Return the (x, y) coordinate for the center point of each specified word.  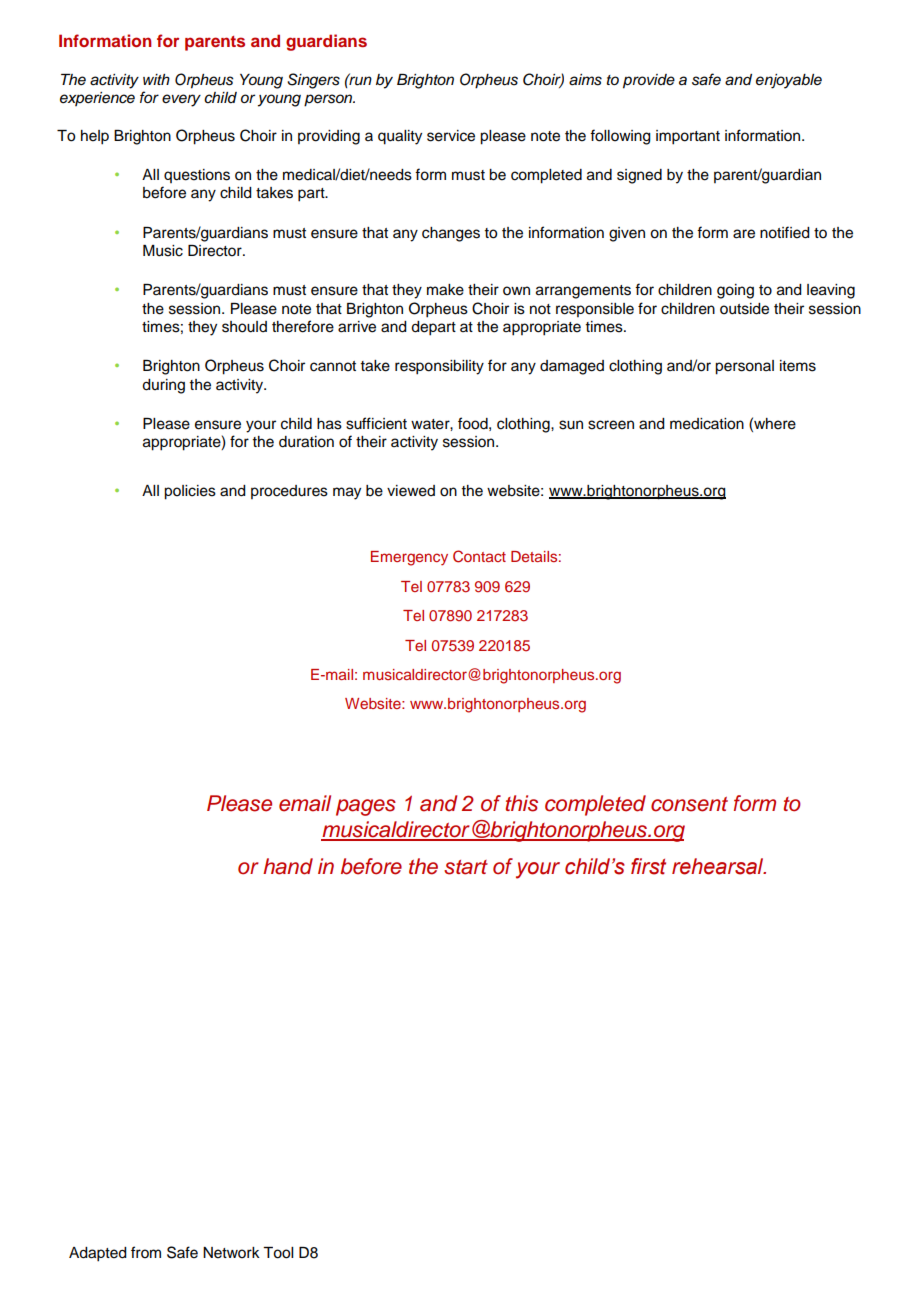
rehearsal (719, 866)
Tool (278, 1253)
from (146, 1252)
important (688, 137)
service (451, 136)
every (181, 100)
